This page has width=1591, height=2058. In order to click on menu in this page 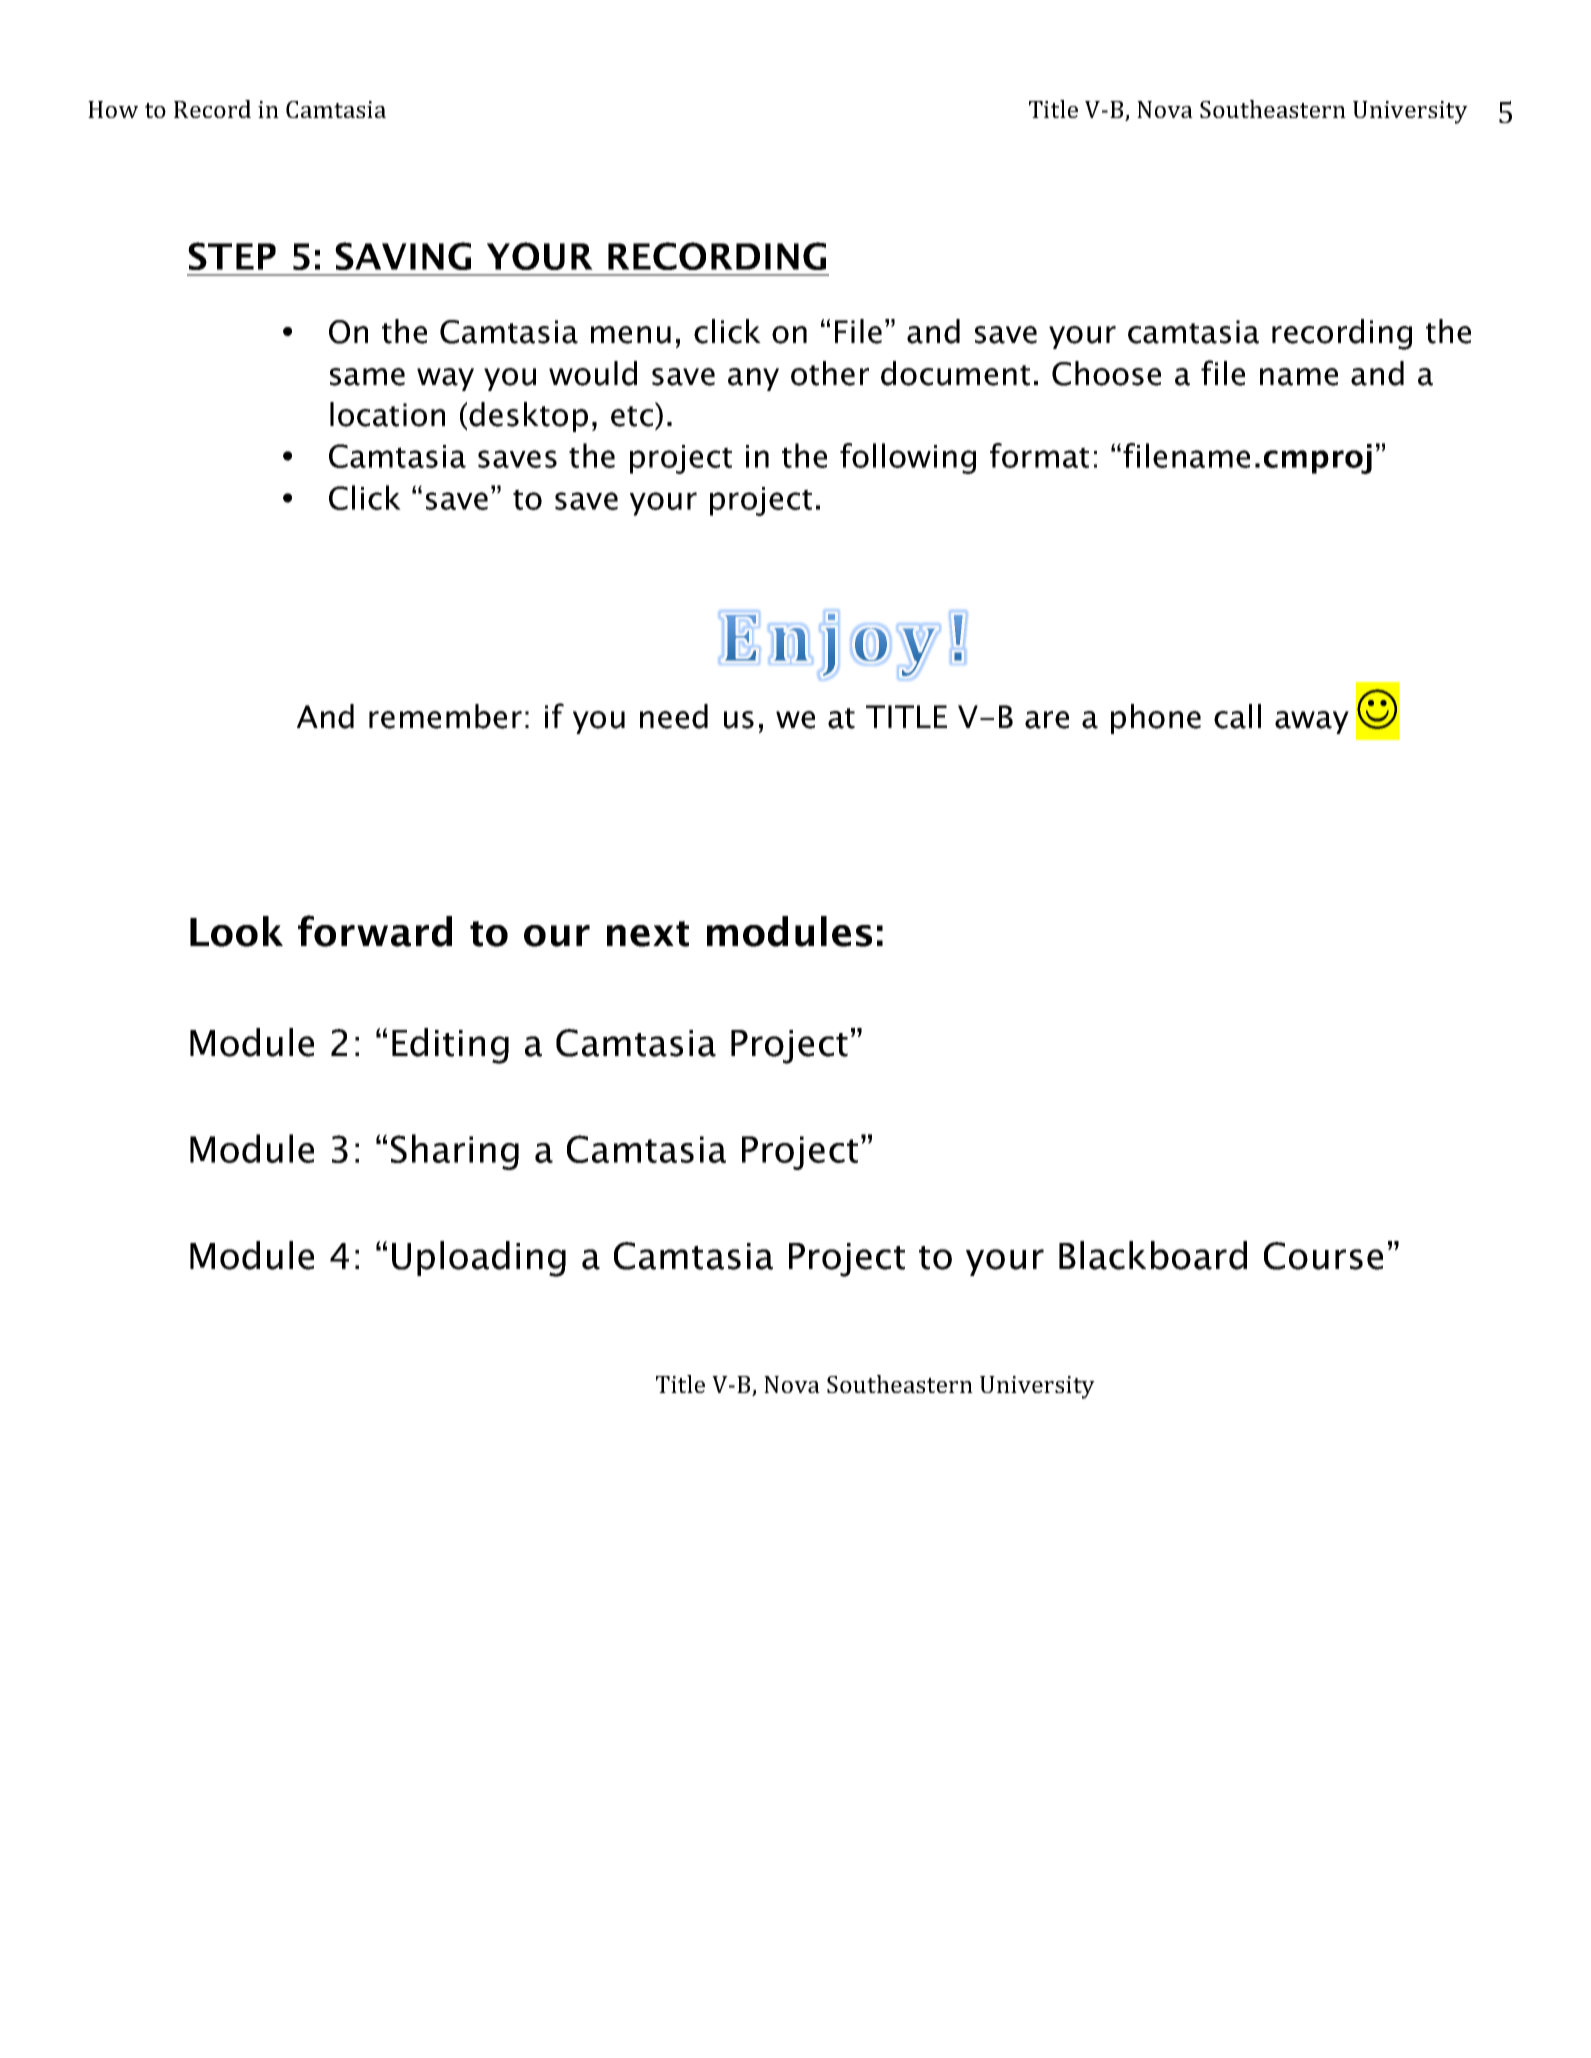, I will do `click(631, 335)`.
